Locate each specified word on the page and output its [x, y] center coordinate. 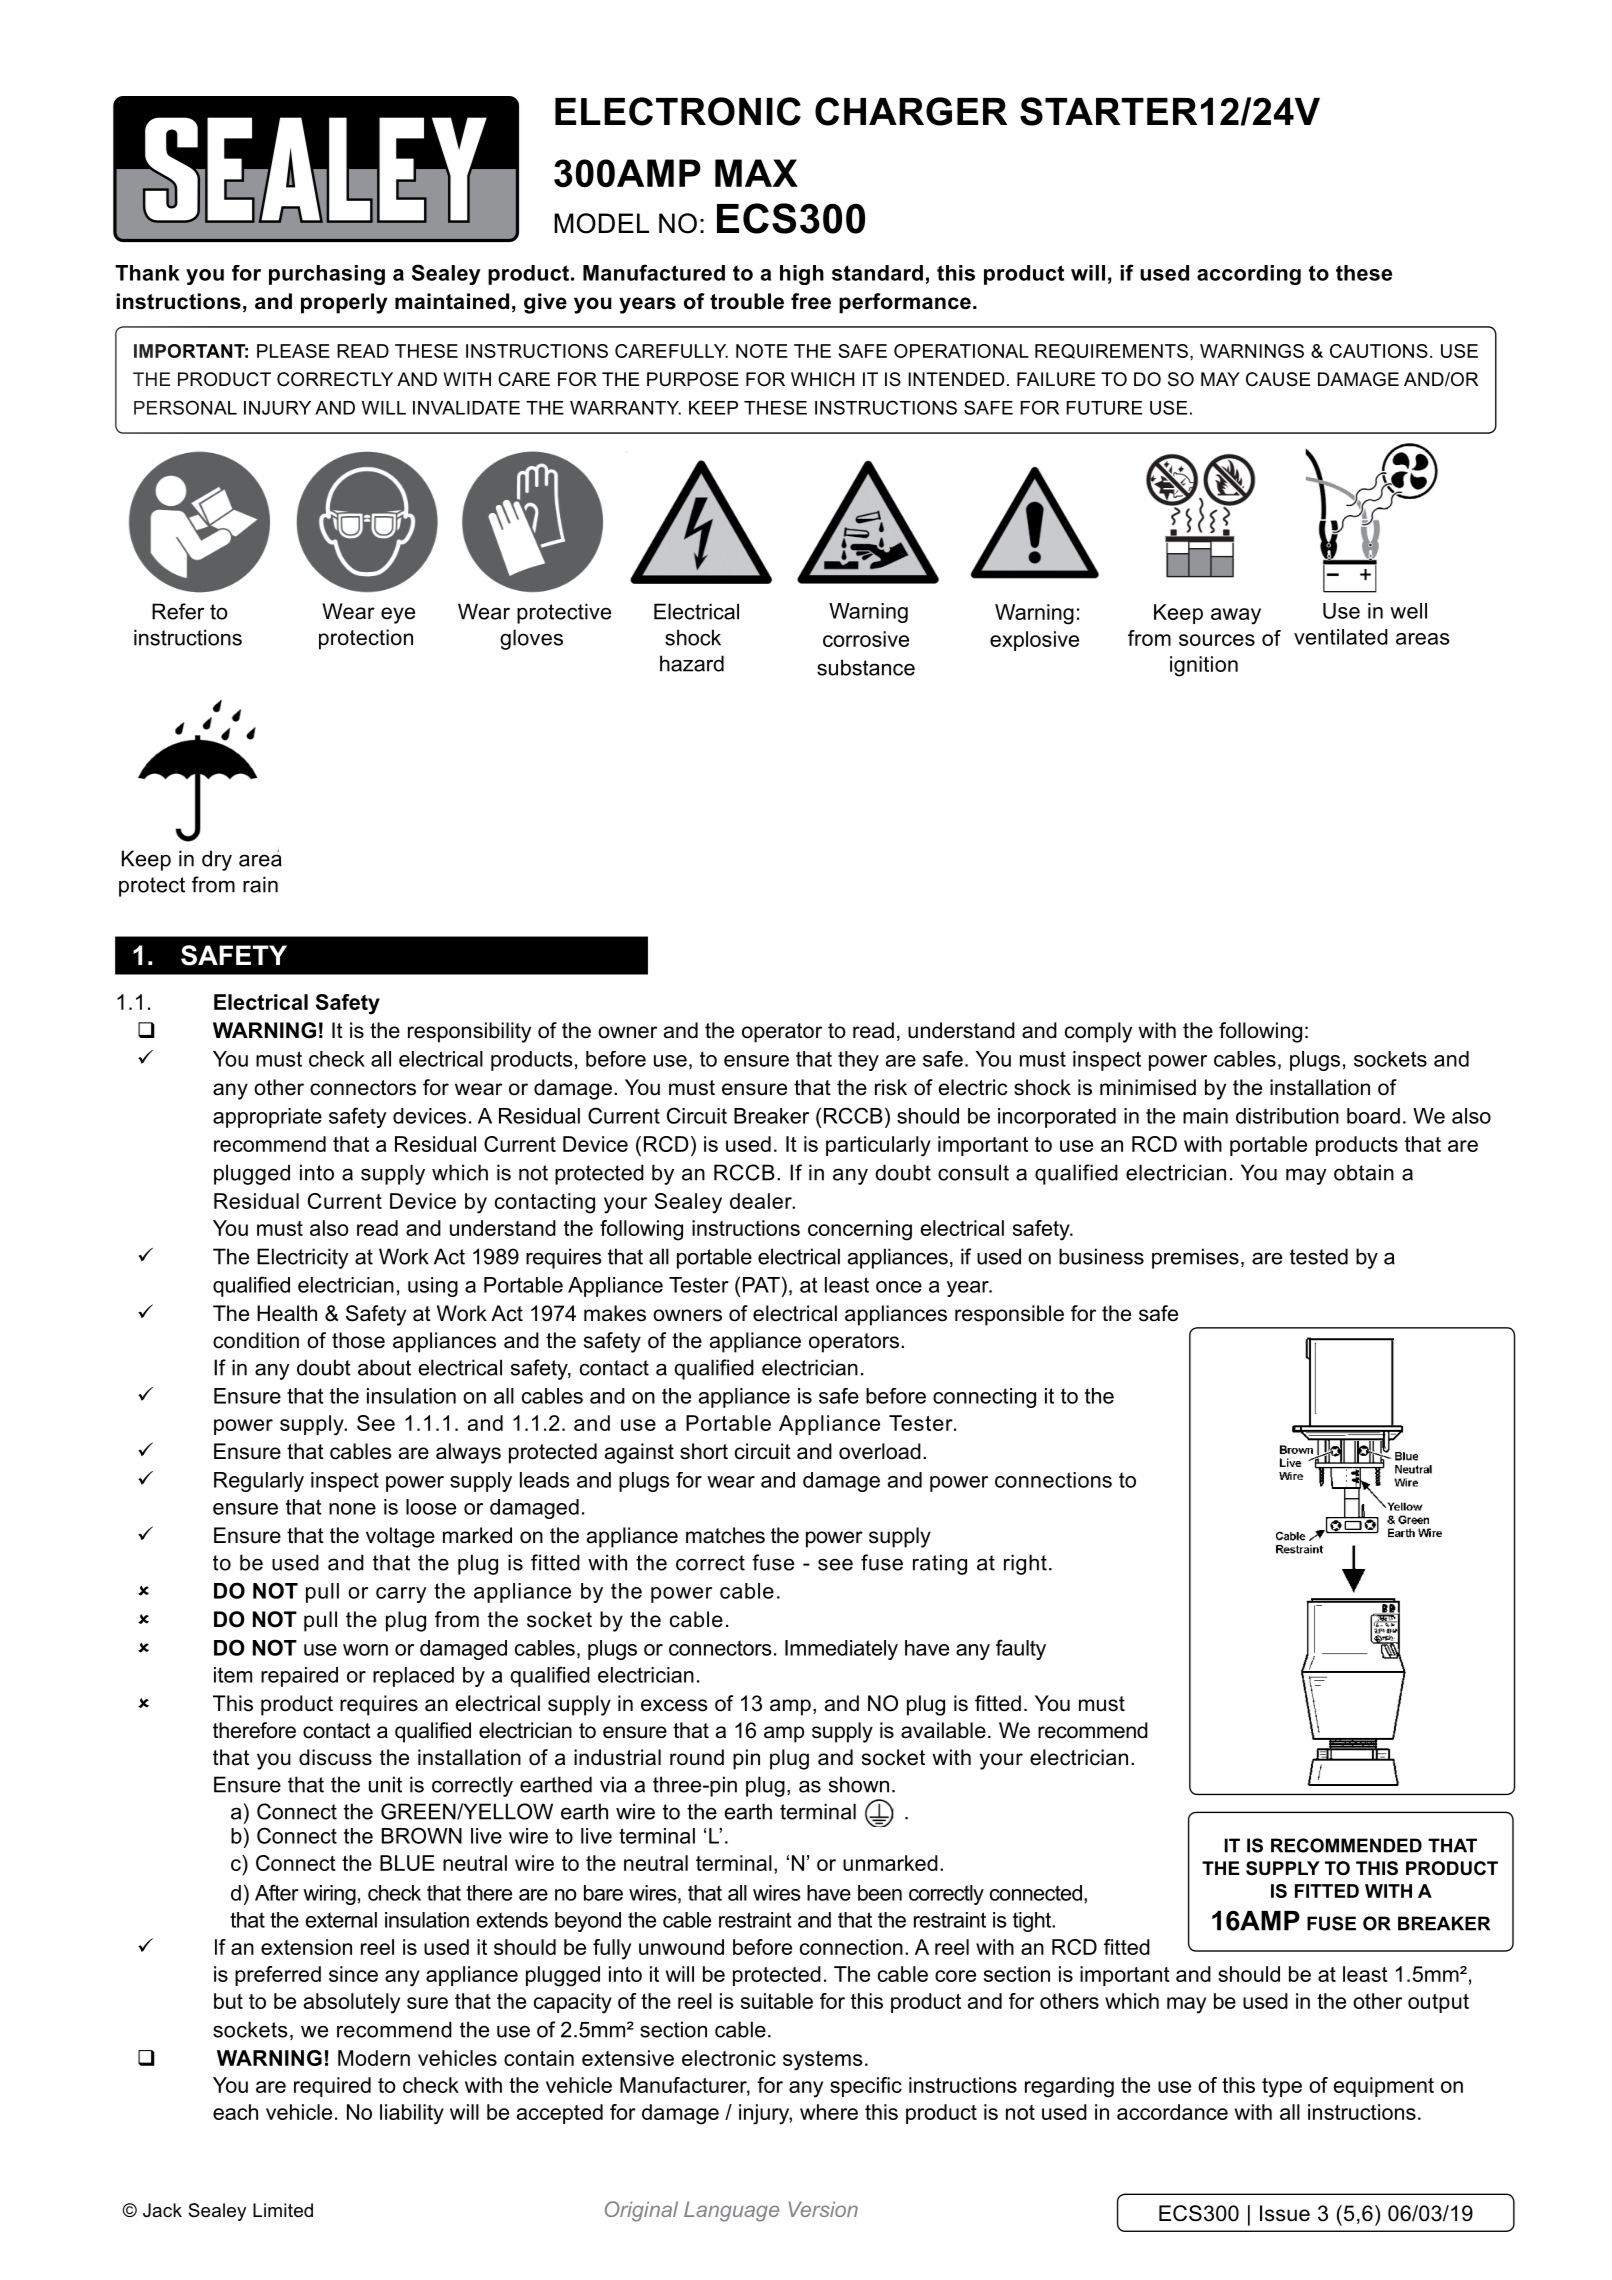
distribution [1287, 1116]
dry [217, 860]
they [858, 1061]
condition [256, 1340]
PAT [761, 1285]
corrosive [866, 639]
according [1249, 275]
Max [756, 173]
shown [859, 1784]
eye [398, 615]
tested [1319, 1256]
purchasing [327, 275]
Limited [283, 2210]
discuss [335, 1757]
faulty [1021, 1649]
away [1236, 616]
